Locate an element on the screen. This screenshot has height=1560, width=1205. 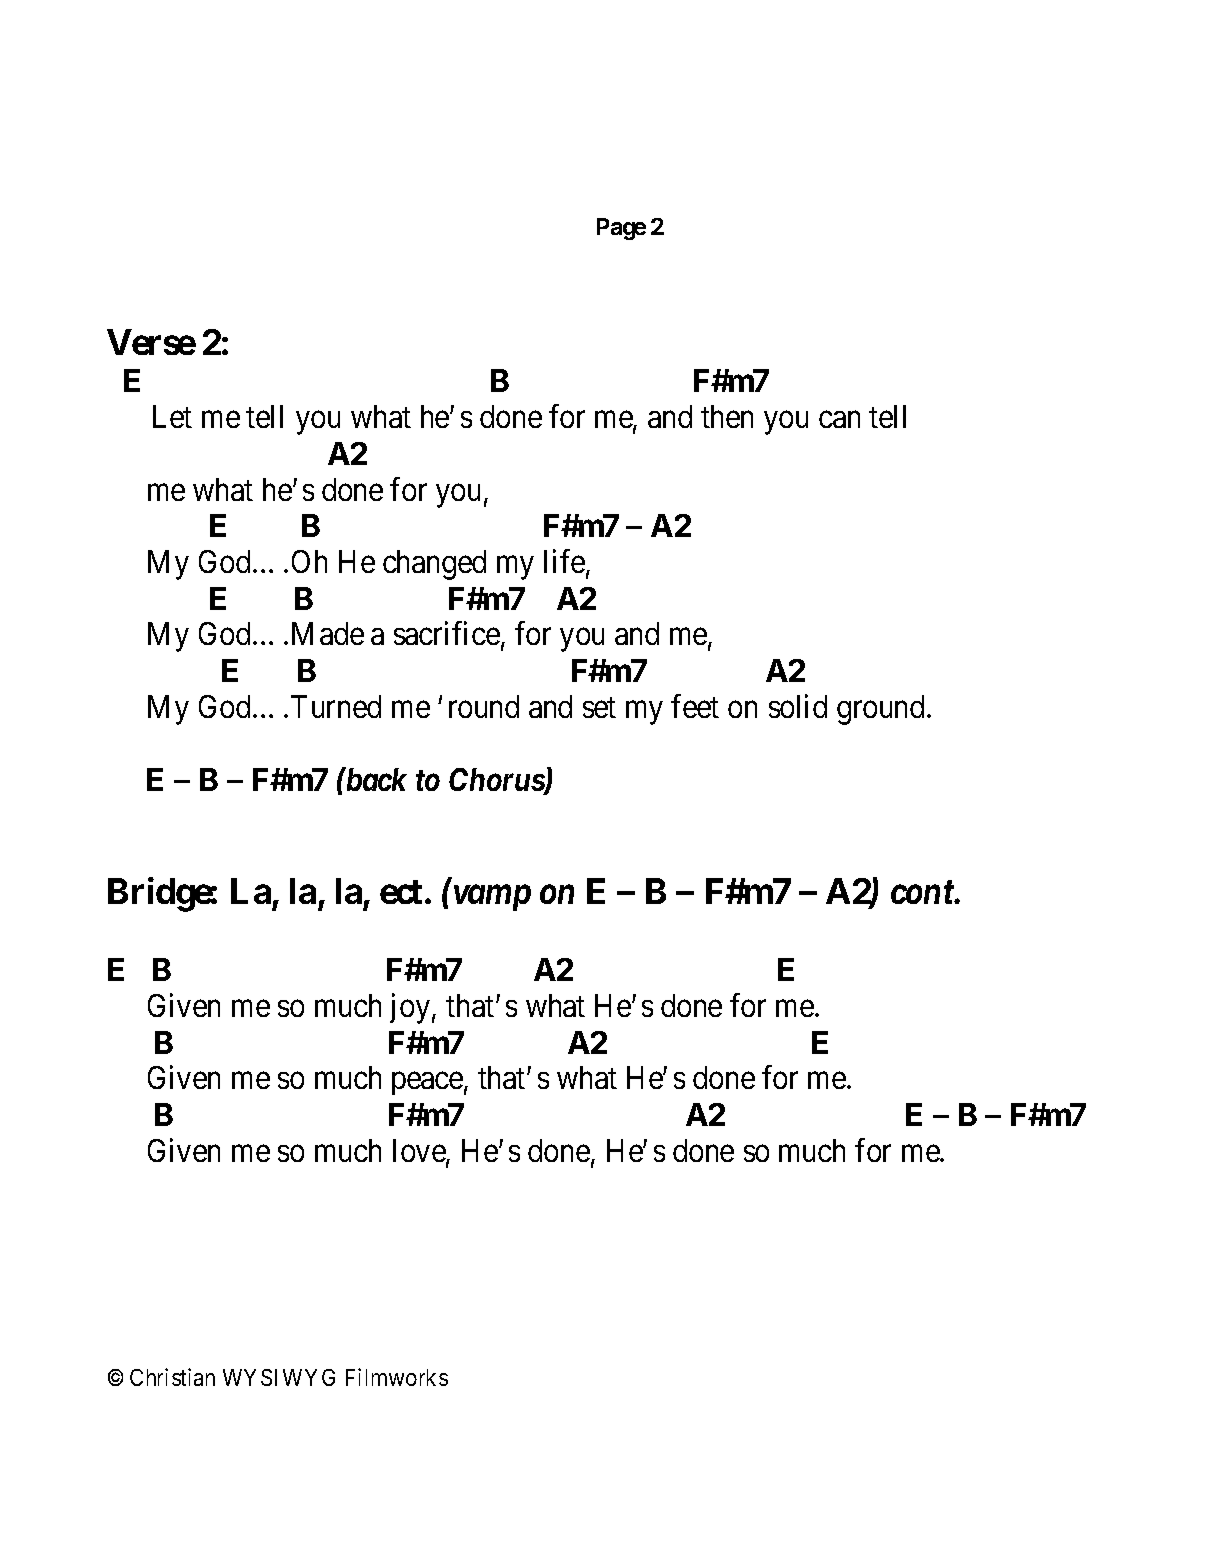
ect is located at coordinates (401, 892).
